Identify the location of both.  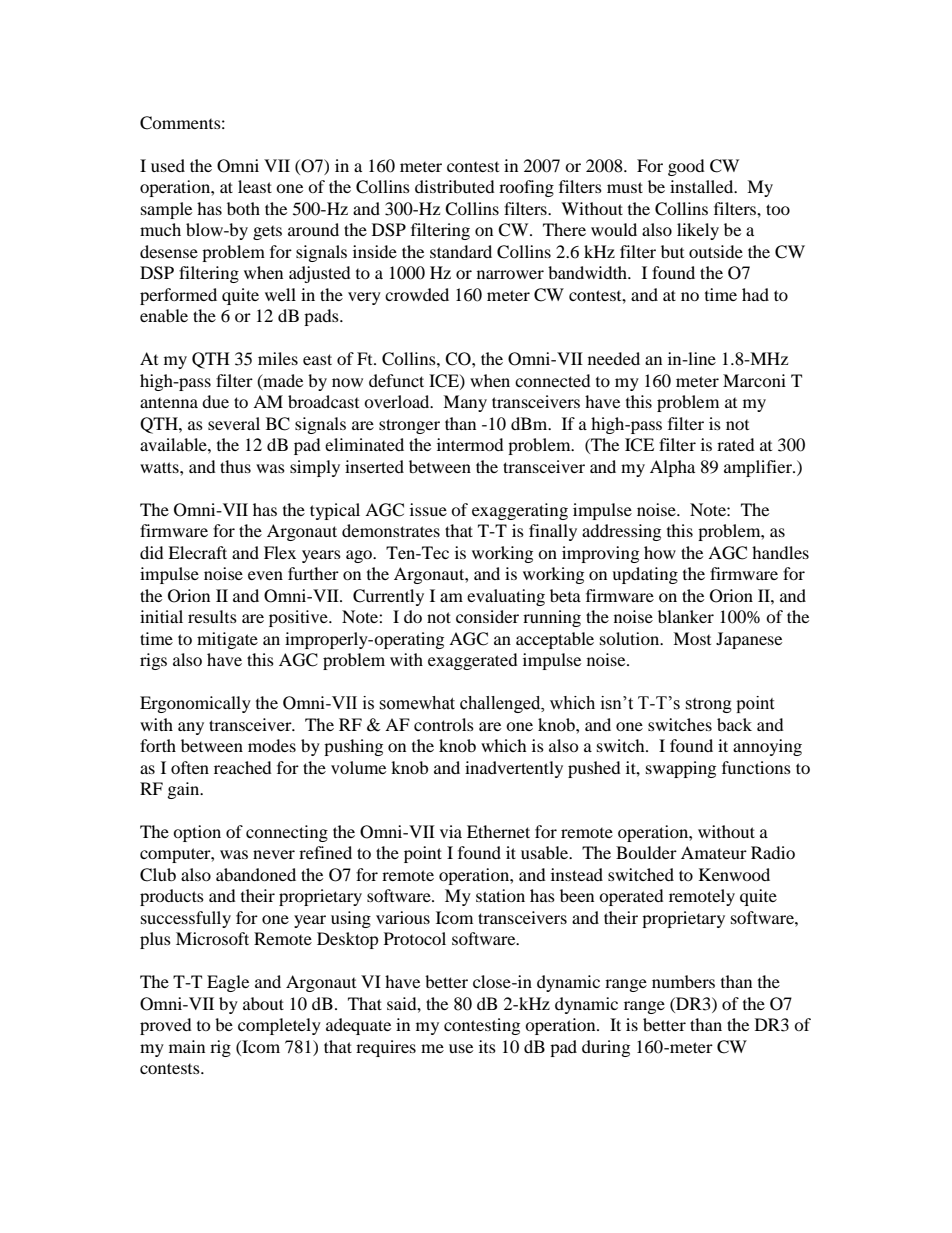
(243, 208).
